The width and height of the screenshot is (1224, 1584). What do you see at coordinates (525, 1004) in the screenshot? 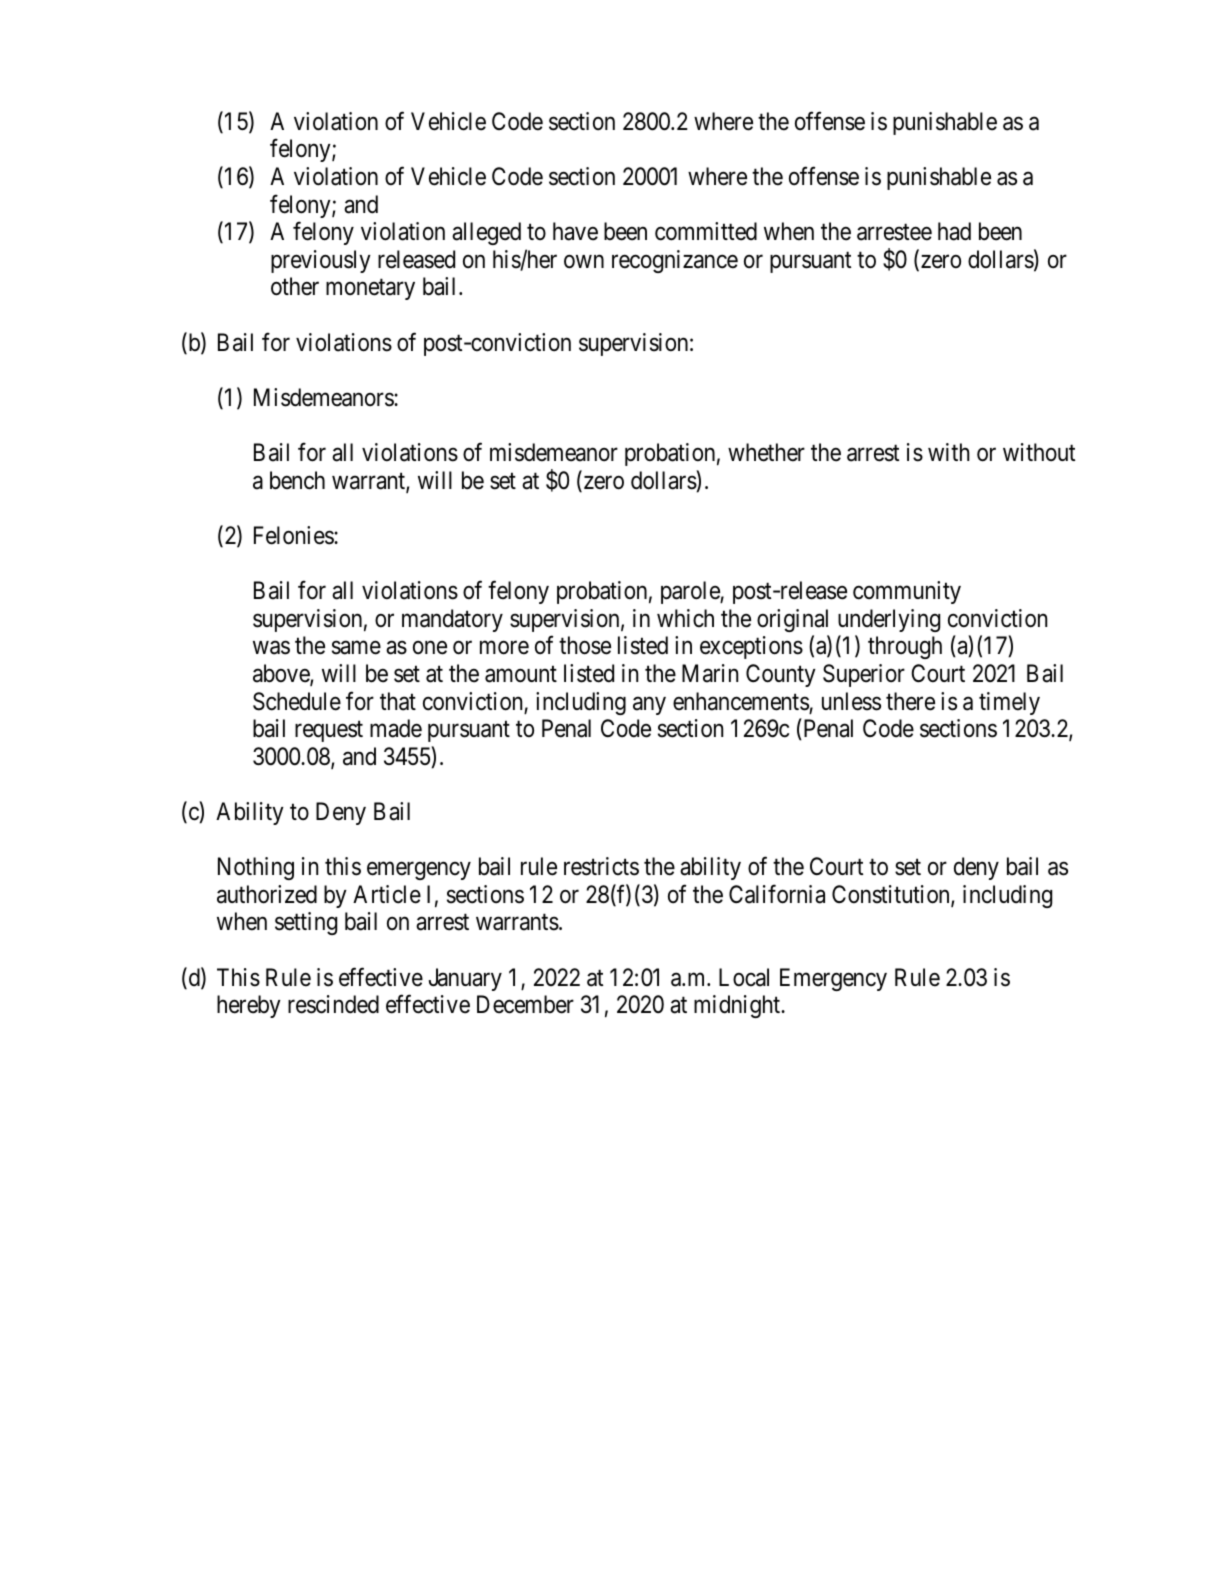
I see `December` at bounding box center [525, 1004].
